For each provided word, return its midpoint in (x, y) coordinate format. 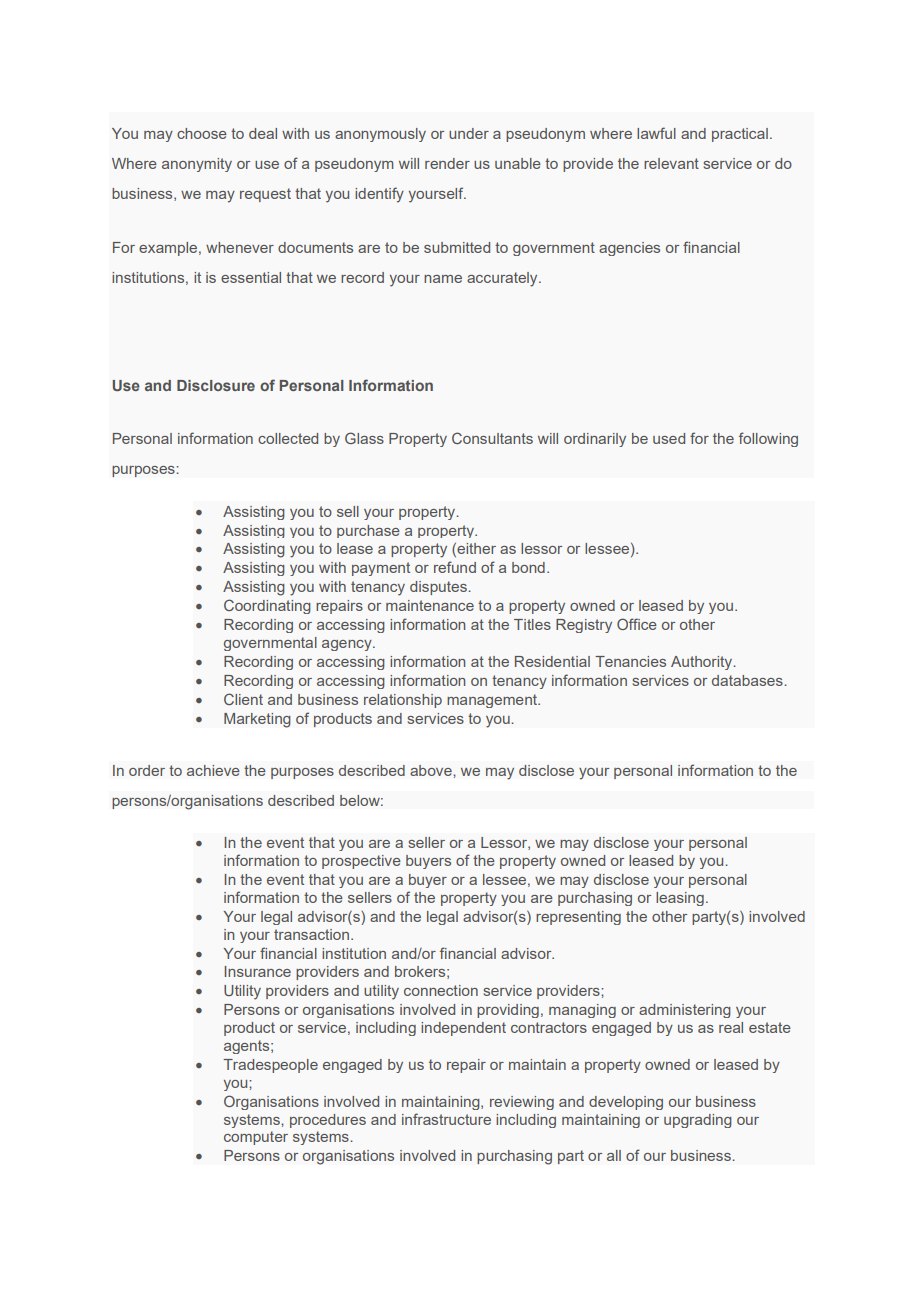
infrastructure (446, 1119)
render (447, 163)
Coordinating (267, 606)
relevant (671, 163)
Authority (703, 663)
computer (256, 1138)
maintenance (430, 605)
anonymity (197, 165)
